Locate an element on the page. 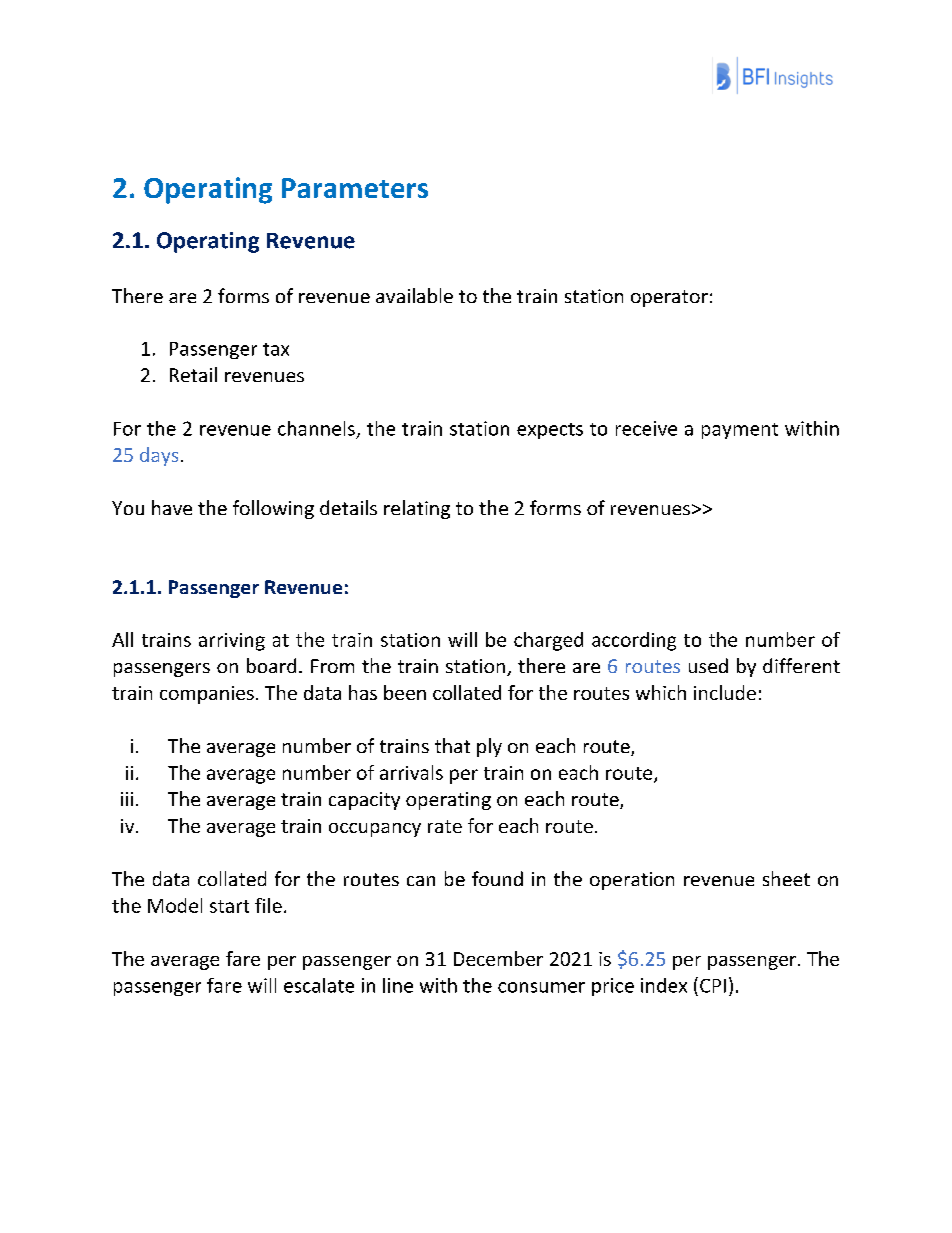 The image size is (952, 1233). available is located at coordinates (414, 295).
